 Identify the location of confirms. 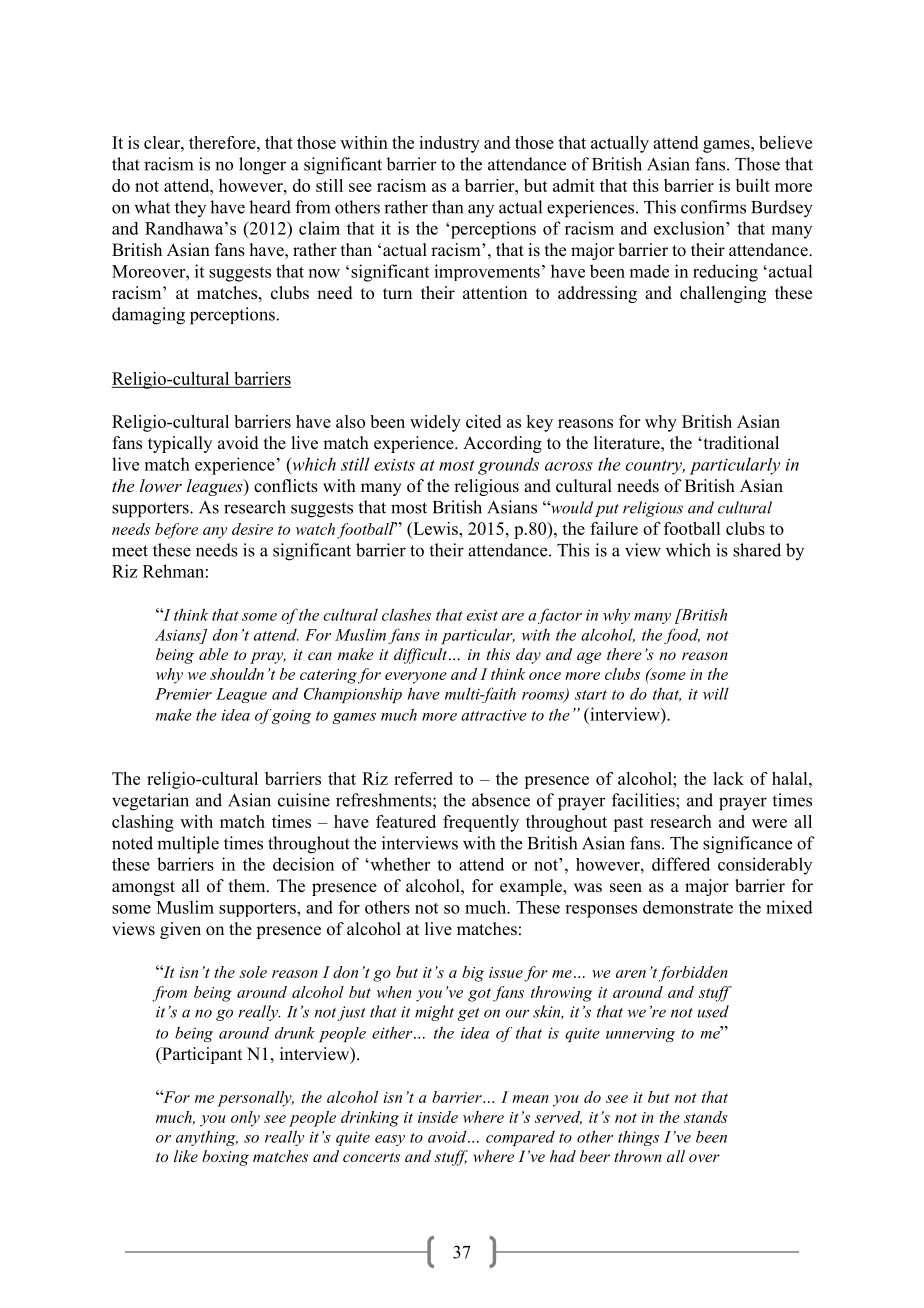
(713, 207).
